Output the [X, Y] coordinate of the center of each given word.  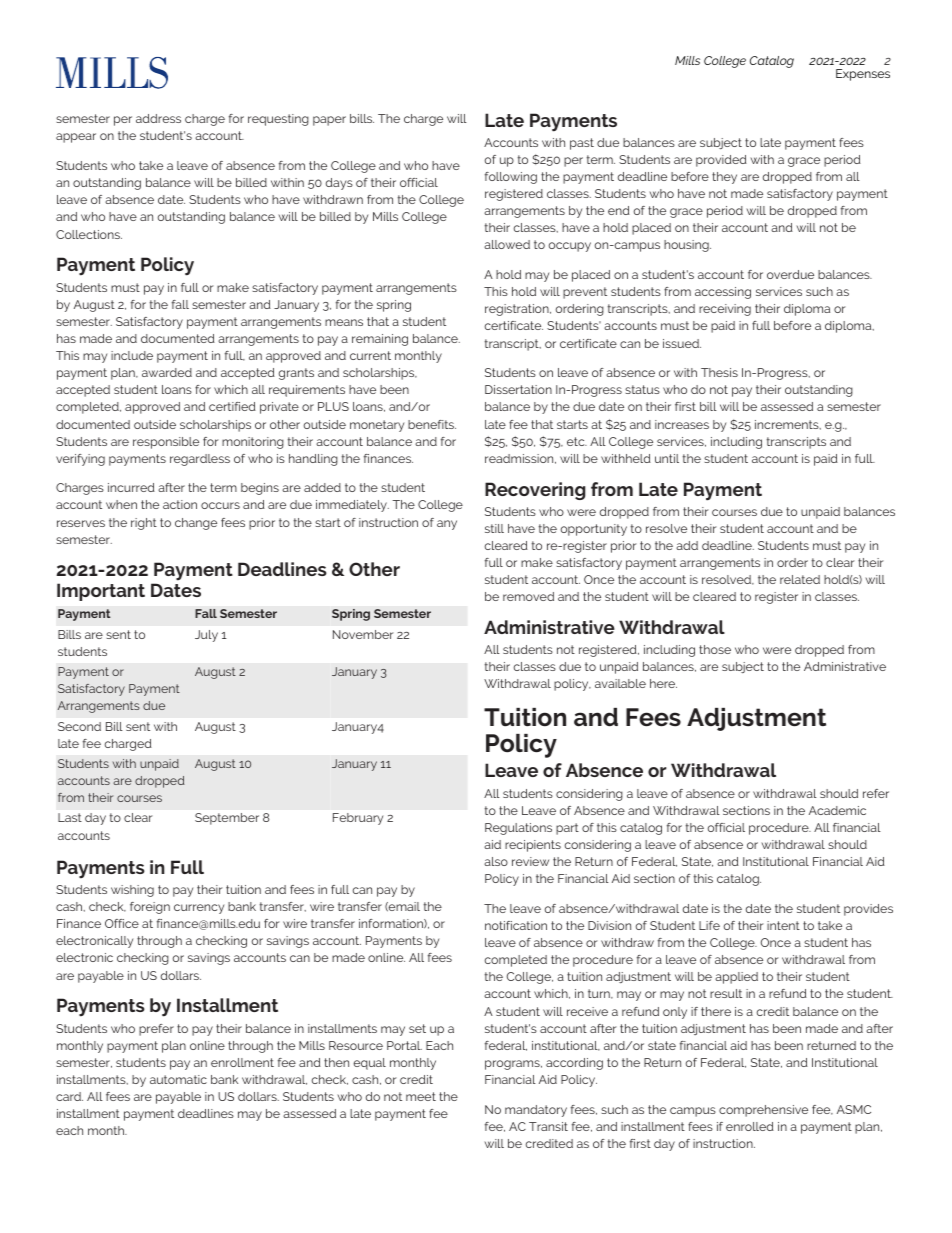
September [227, 819]
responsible [166, 443]
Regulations [518, 829]
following [511, 178]
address [158, 118]
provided [721, 161]
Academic [837, 810]
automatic [178, 1079]
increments [788, 425]
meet [421, 1096]
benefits [432, 424]
